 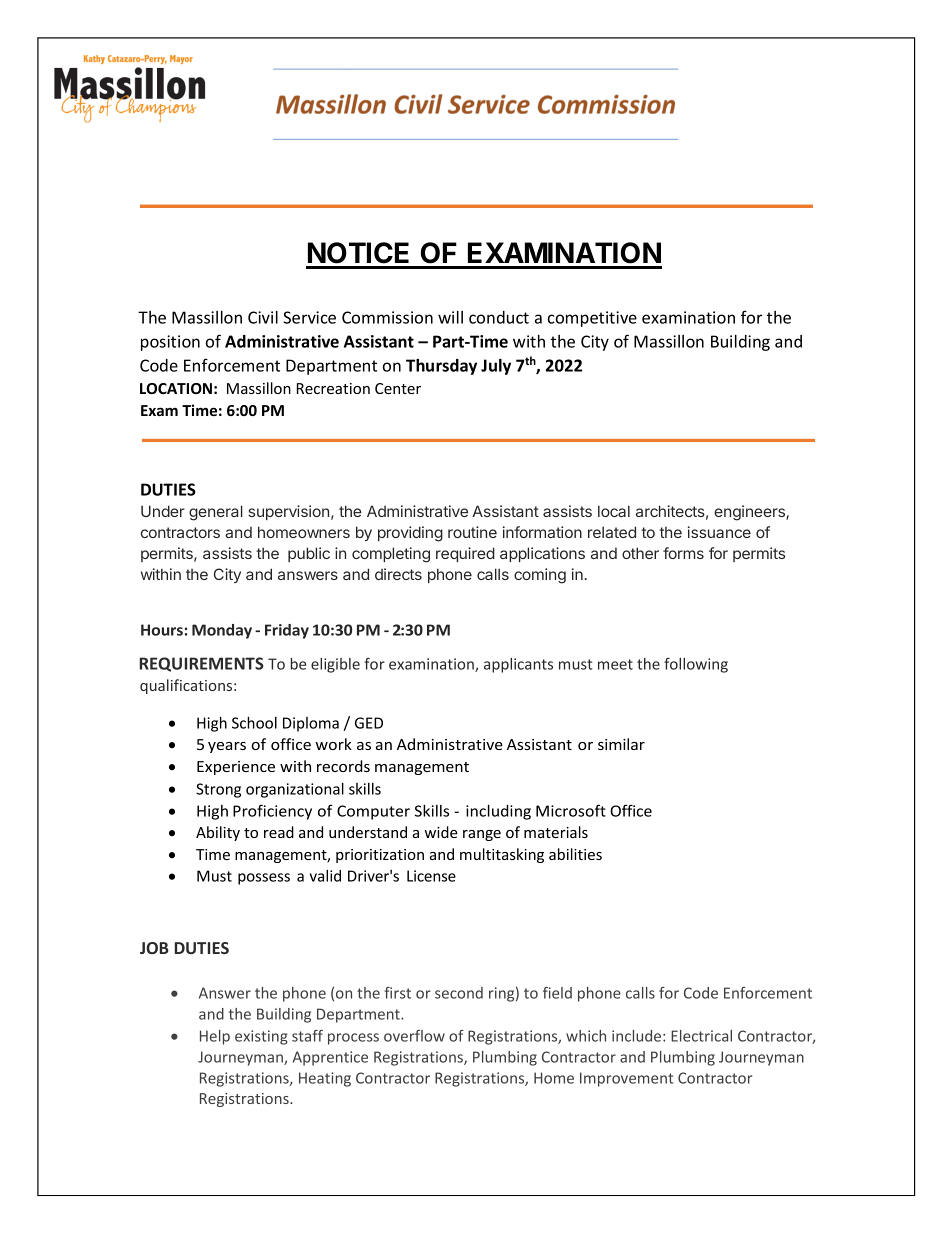 I want to click on applicants, so click(x=518, y=665).
